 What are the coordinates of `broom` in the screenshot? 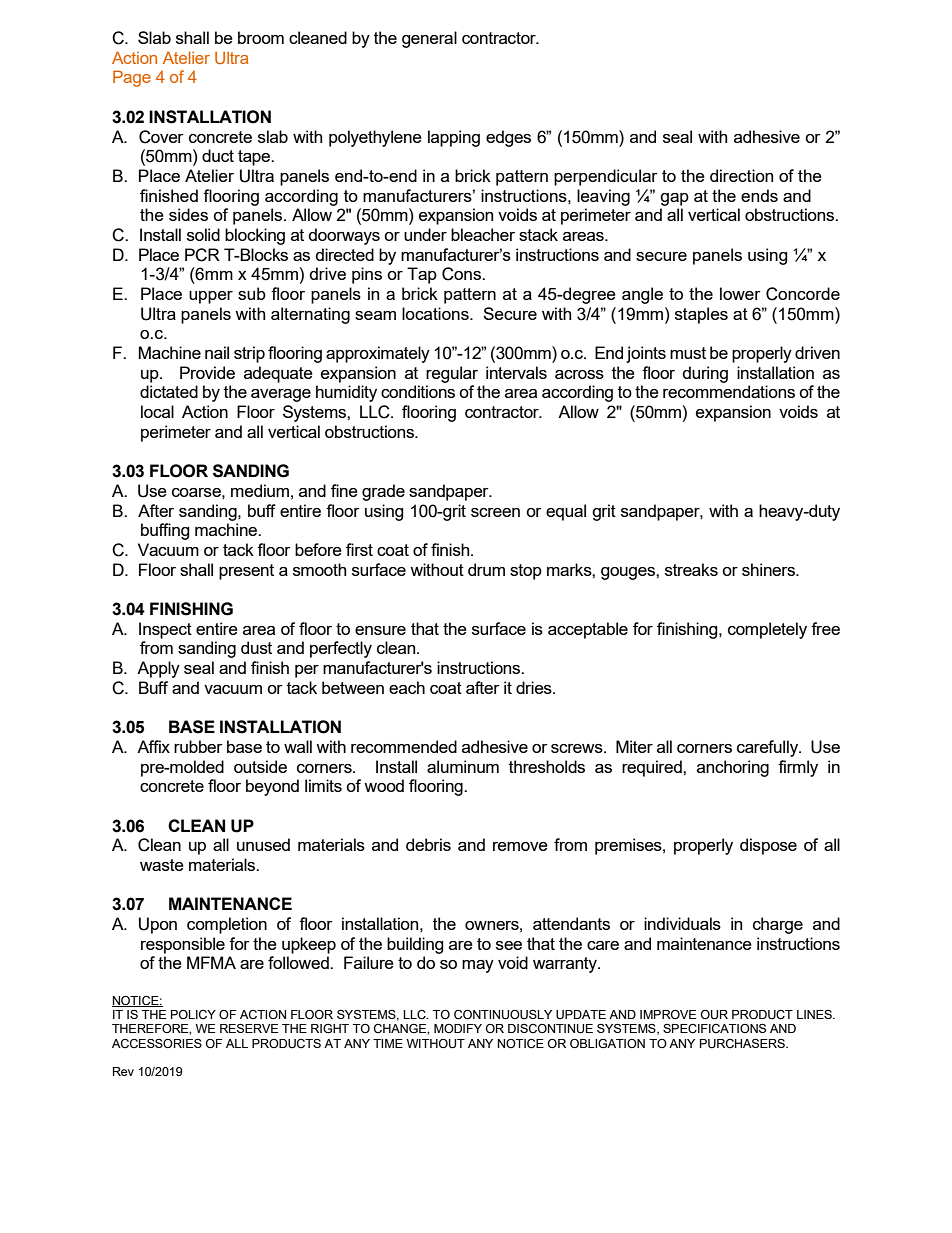 It's located at (261, 37).
